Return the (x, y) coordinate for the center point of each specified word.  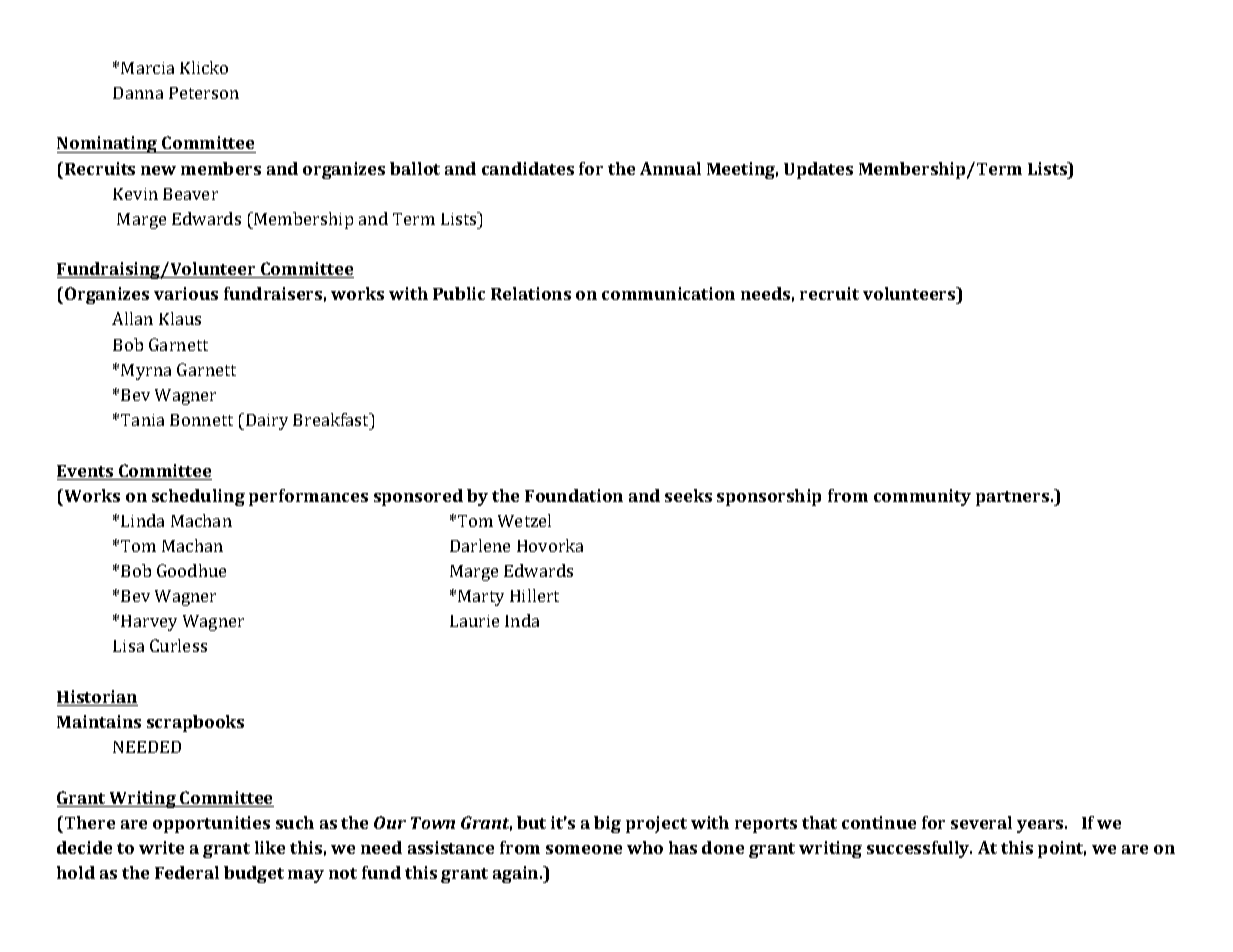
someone (584, 849)
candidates (528, 168)
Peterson (204, 93)
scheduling (198, 497)
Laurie (474, 621)
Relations (531, 293)
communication (668, 293)
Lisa (128, 646)
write (161, 847)
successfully (919, 849)
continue (879, 822)
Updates (818, 170)
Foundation (574, 495)
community (922, 497)
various (186, 293)
